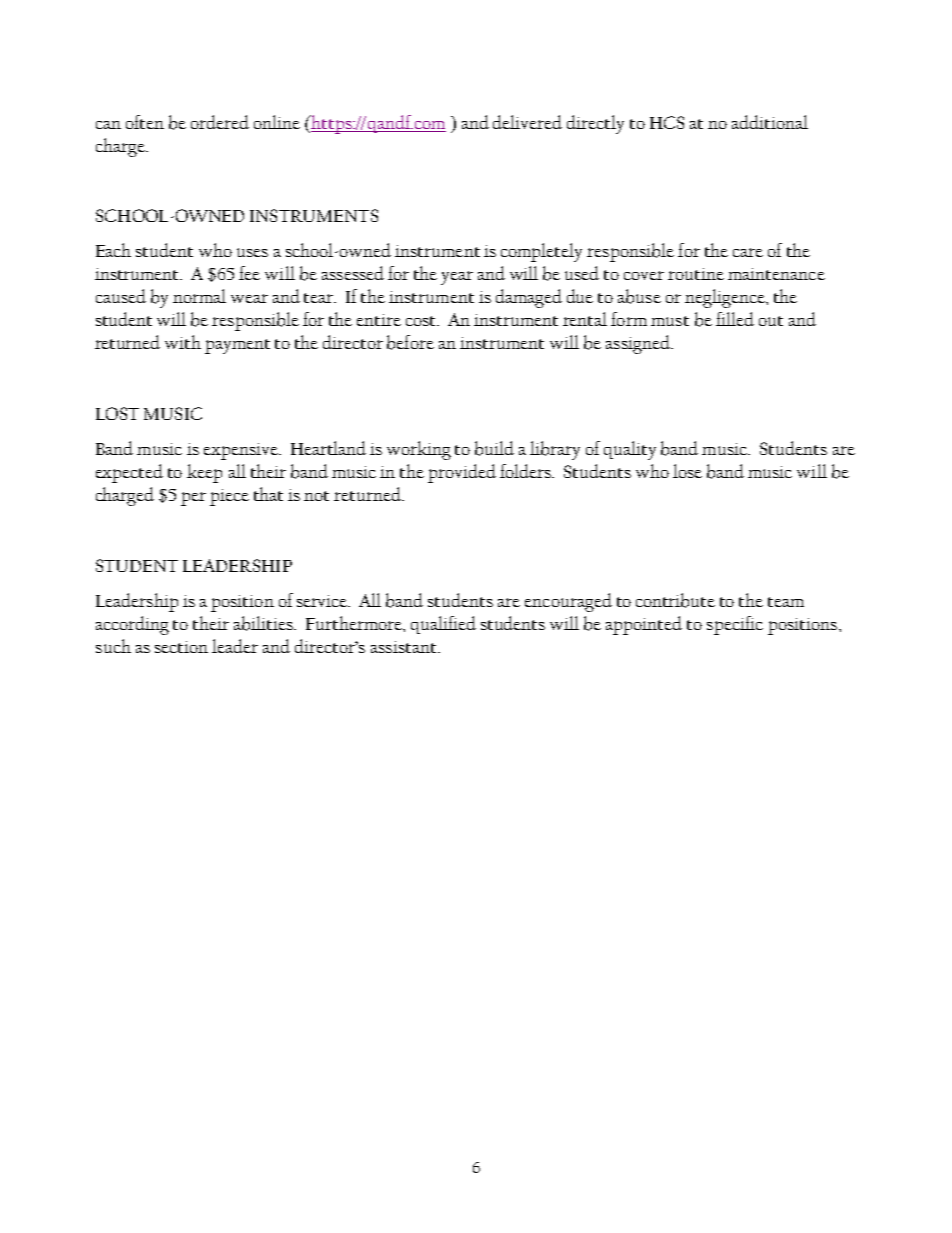  What do you see at coordinates (735, 625) in the screenshot?
I see `specific` at bounding box center [735, 625].
